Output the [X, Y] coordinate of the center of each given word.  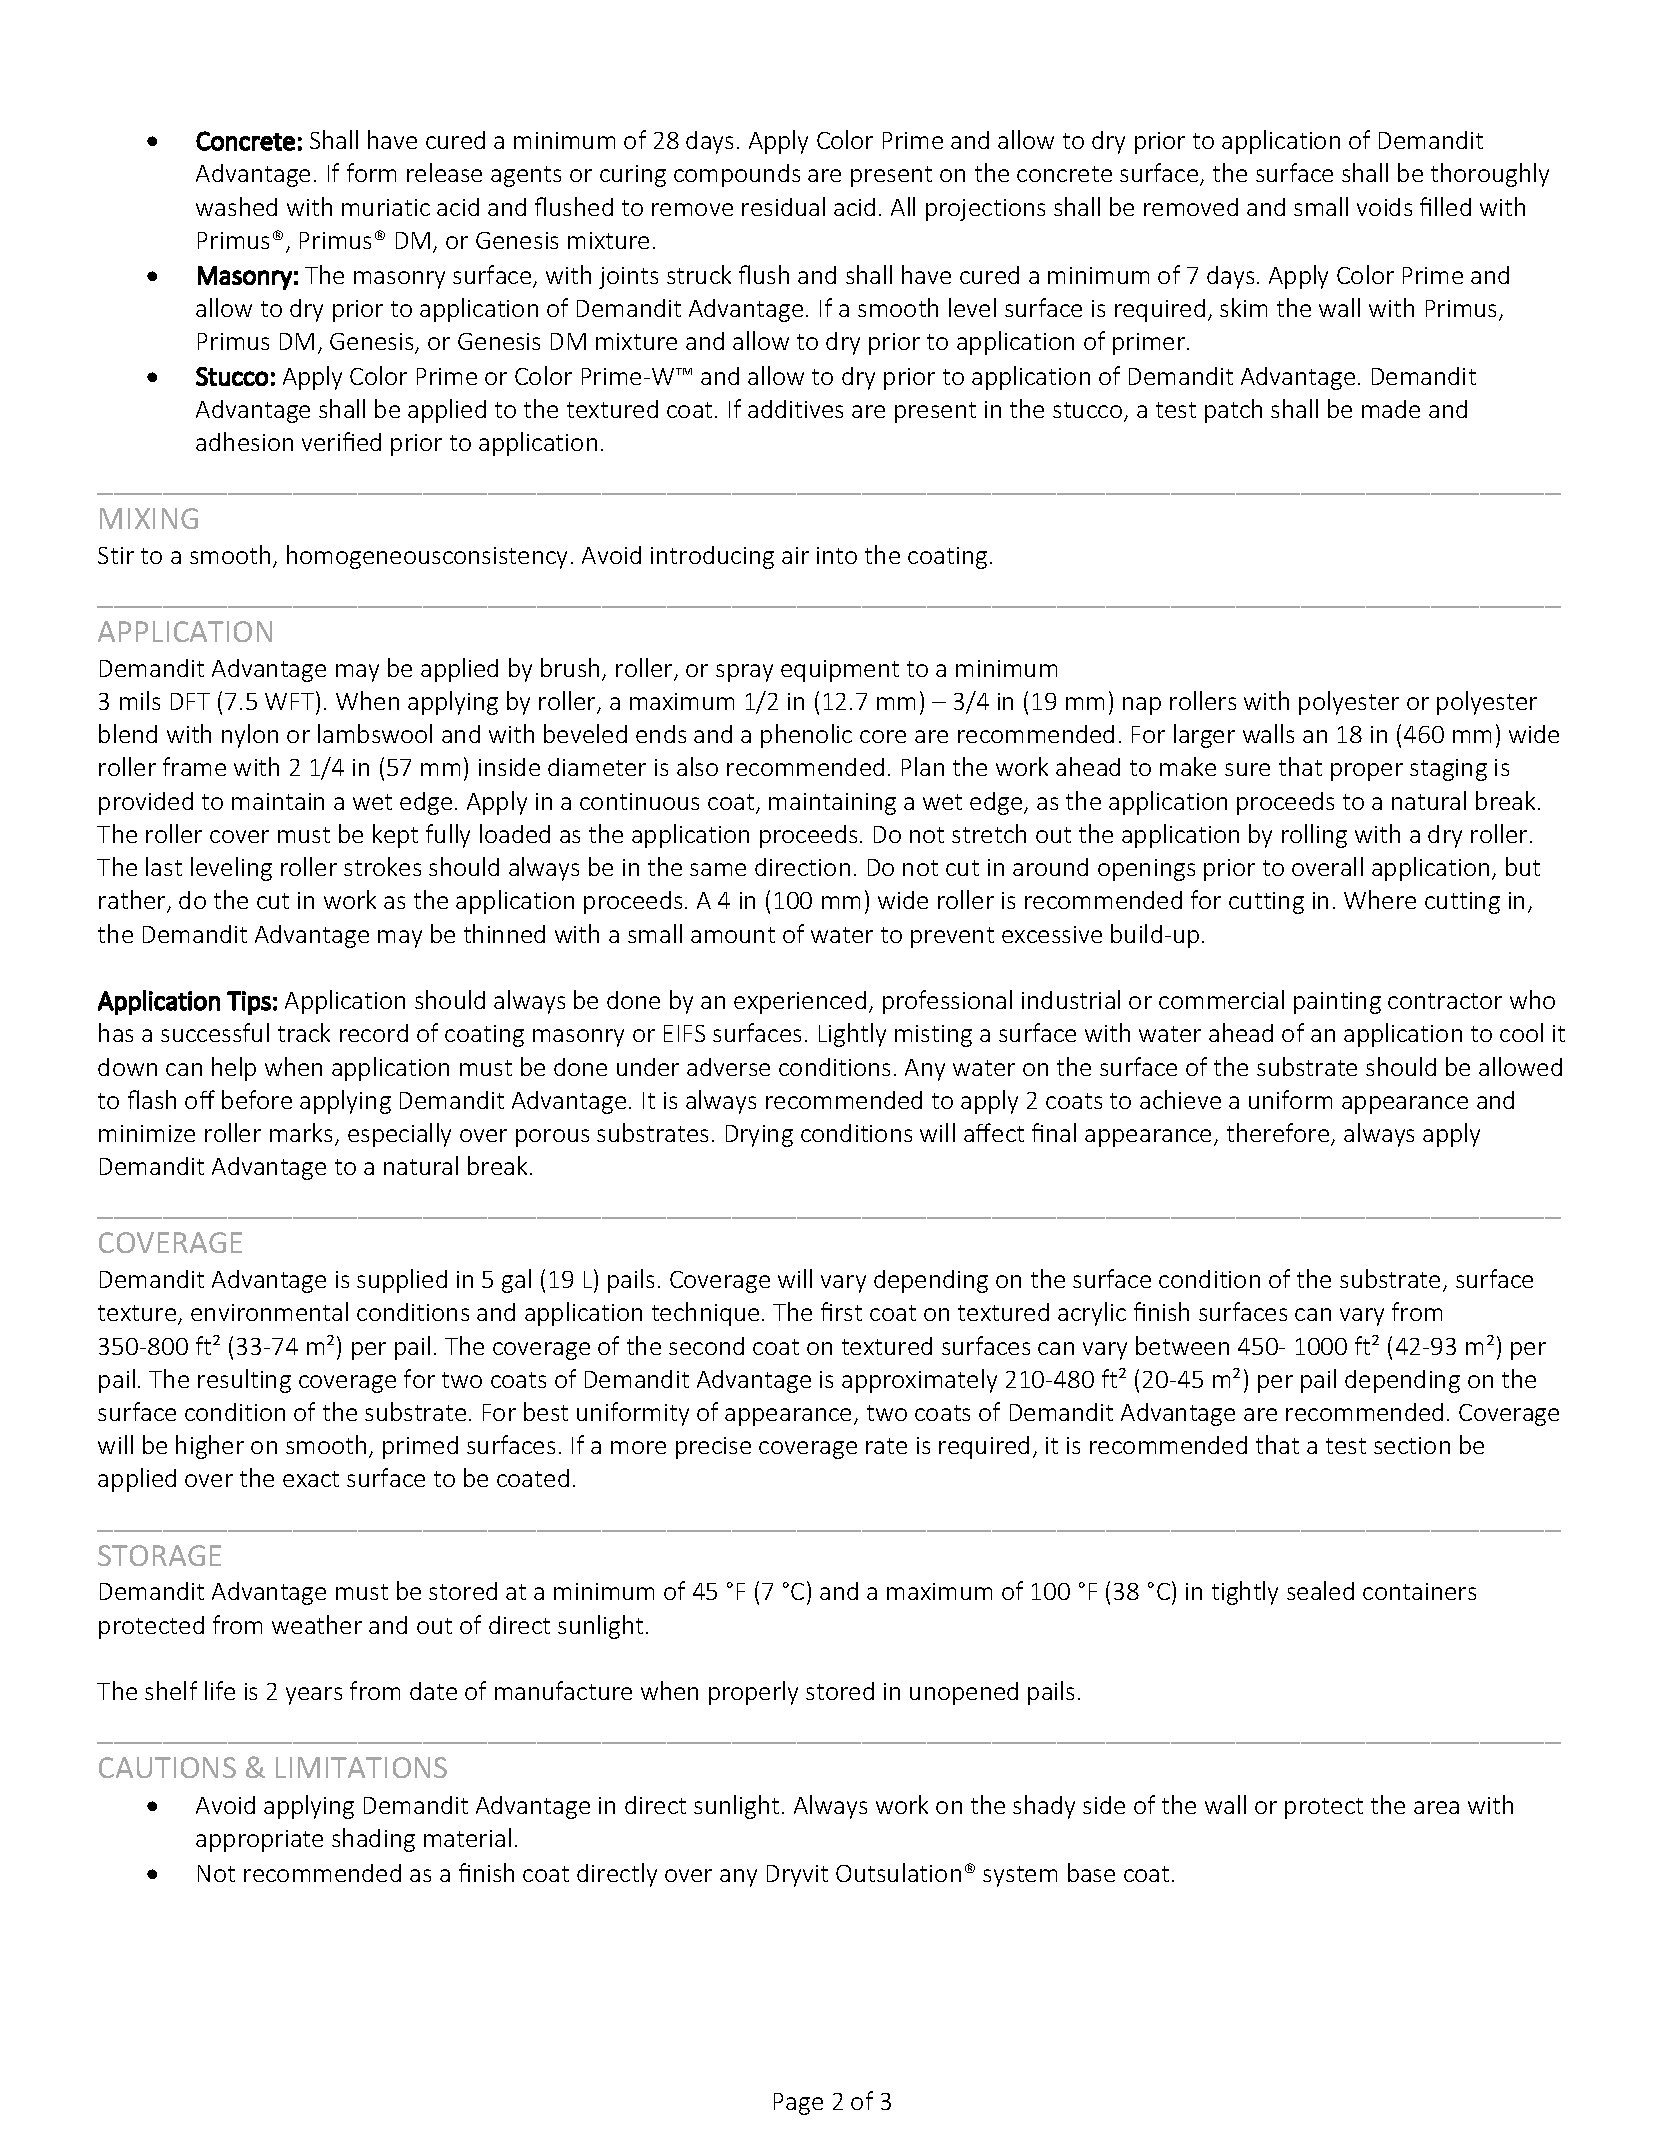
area [1436, 1807]
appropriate [259, 1841]
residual [783, 206]
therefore [1279, 1134]
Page [798, 2104]
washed [236, 206]
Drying [759, 1136]
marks [301, 1132]
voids [1384, 207]
